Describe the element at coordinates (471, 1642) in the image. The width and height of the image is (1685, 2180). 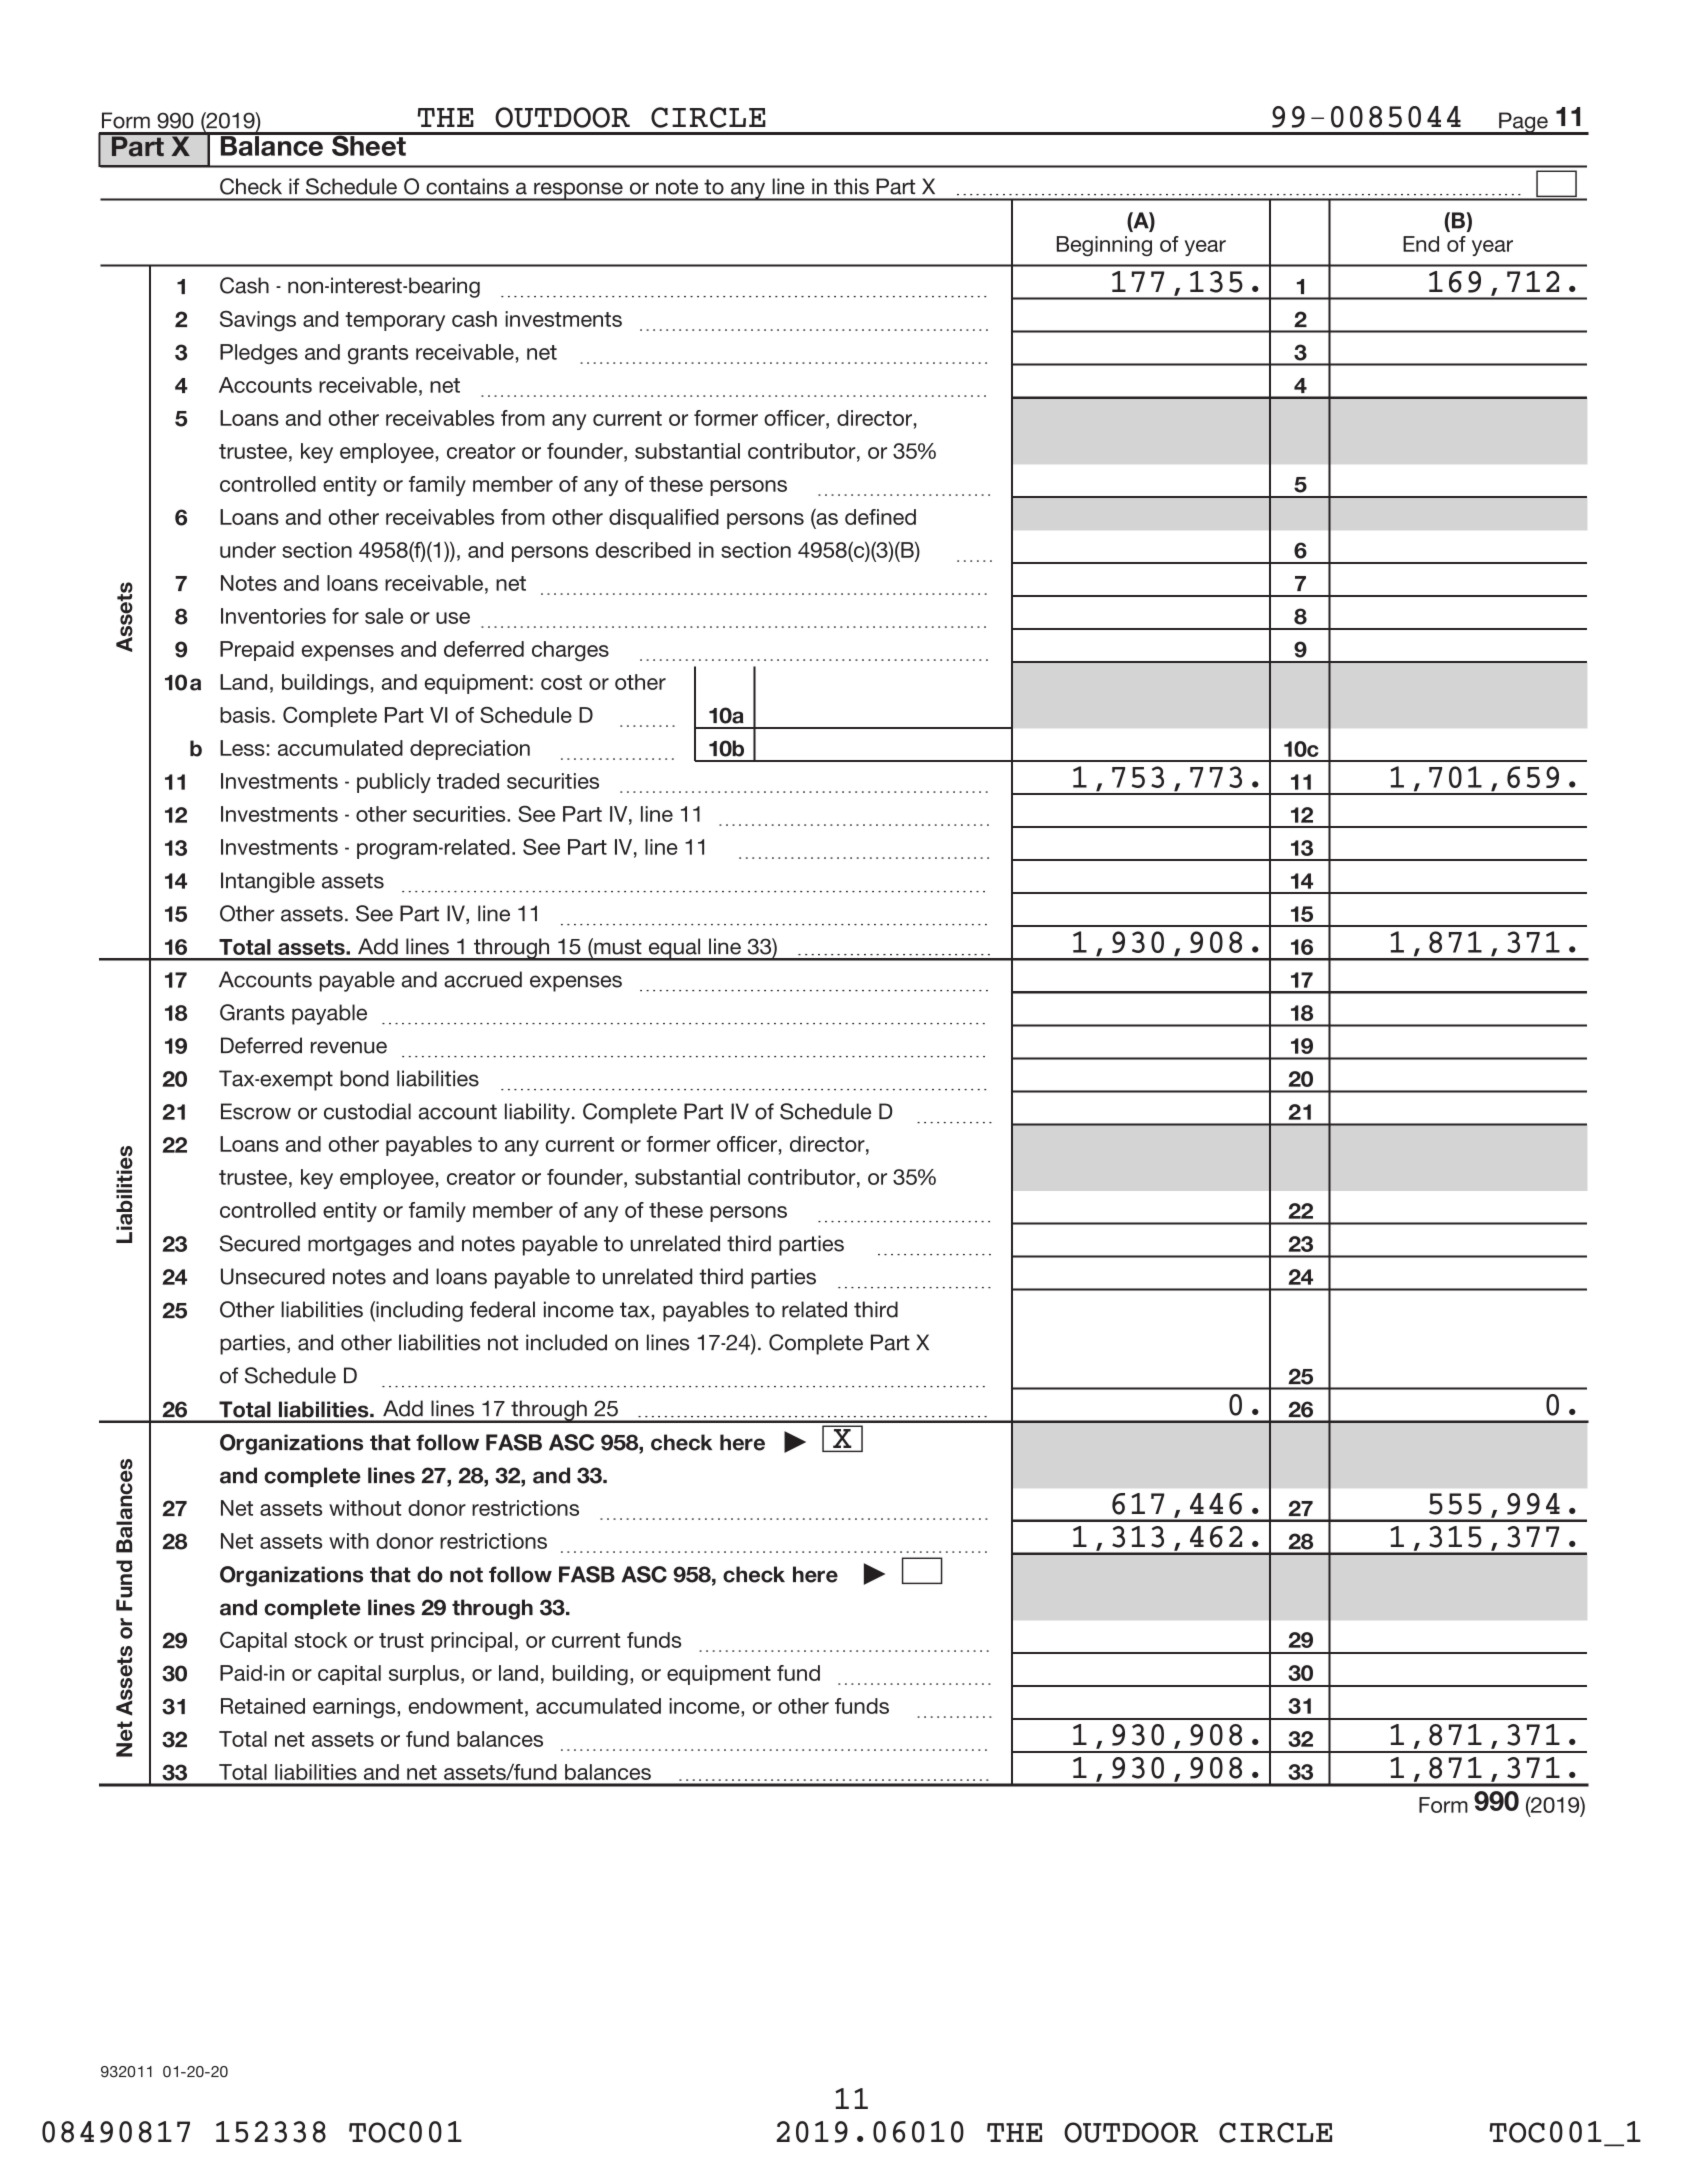
I see `principal` at that location.
